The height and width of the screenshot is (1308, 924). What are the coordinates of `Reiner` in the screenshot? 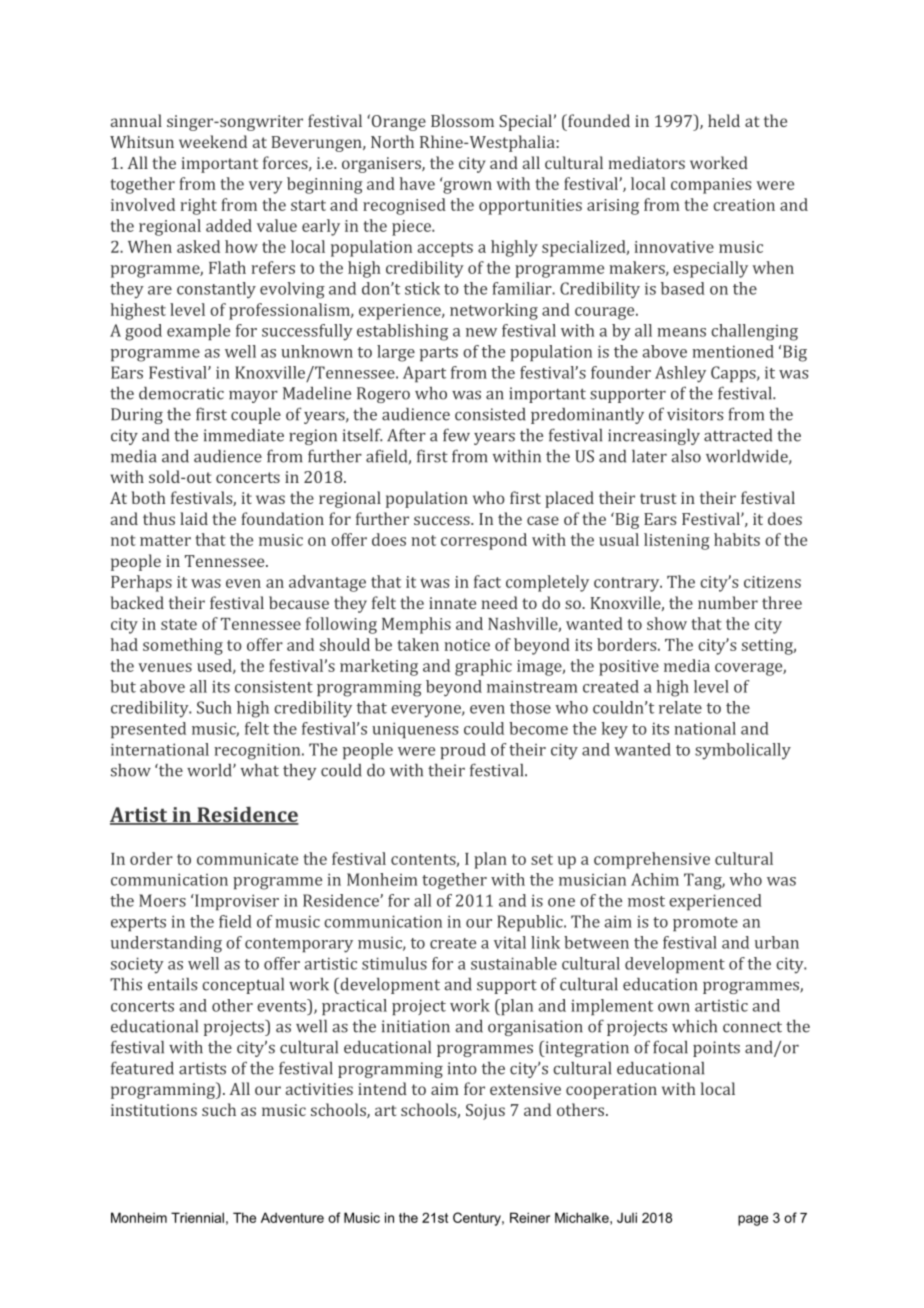 It's located at (530, 1217).
